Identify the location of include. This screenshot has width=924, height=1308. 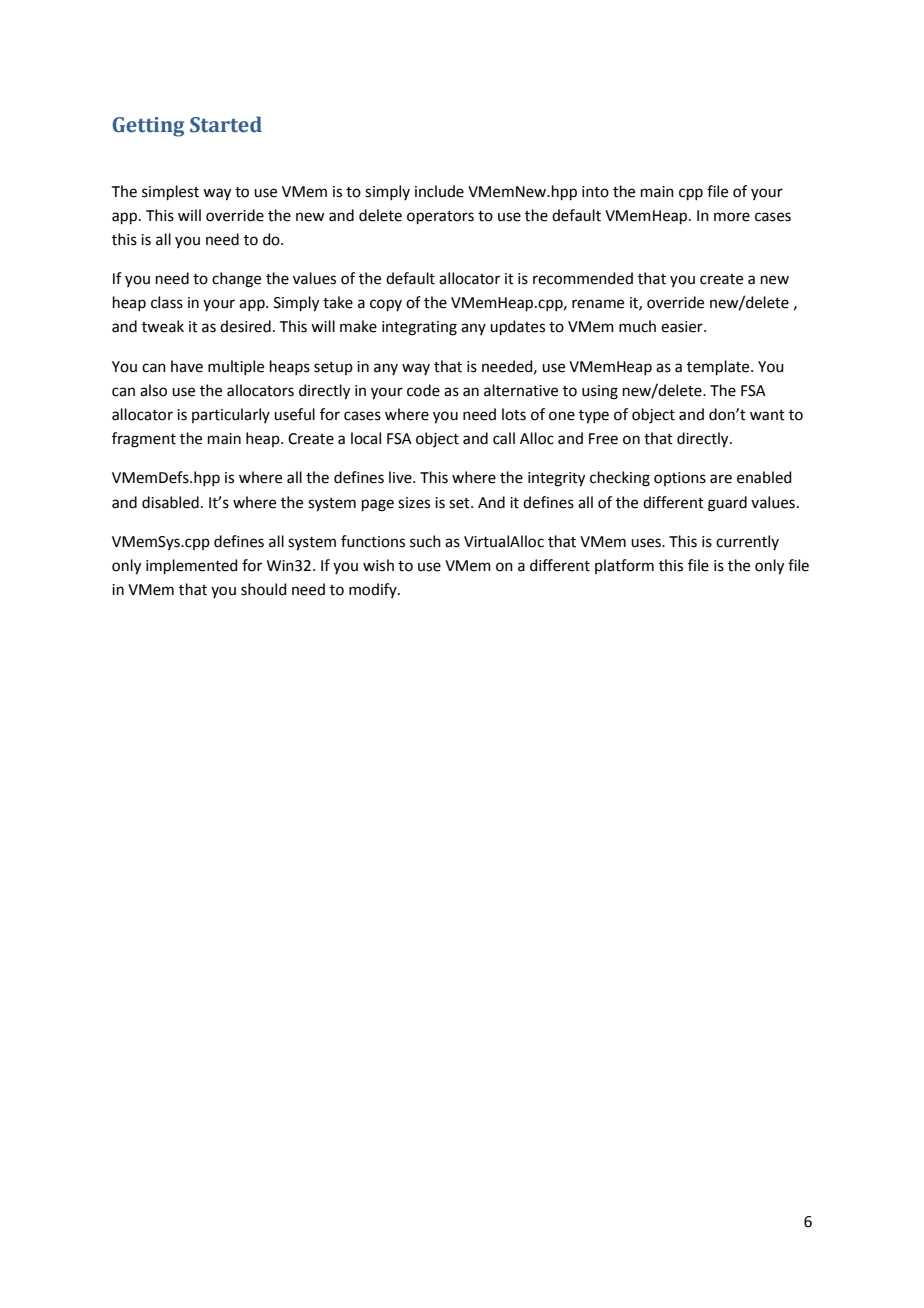
(439, 191).
